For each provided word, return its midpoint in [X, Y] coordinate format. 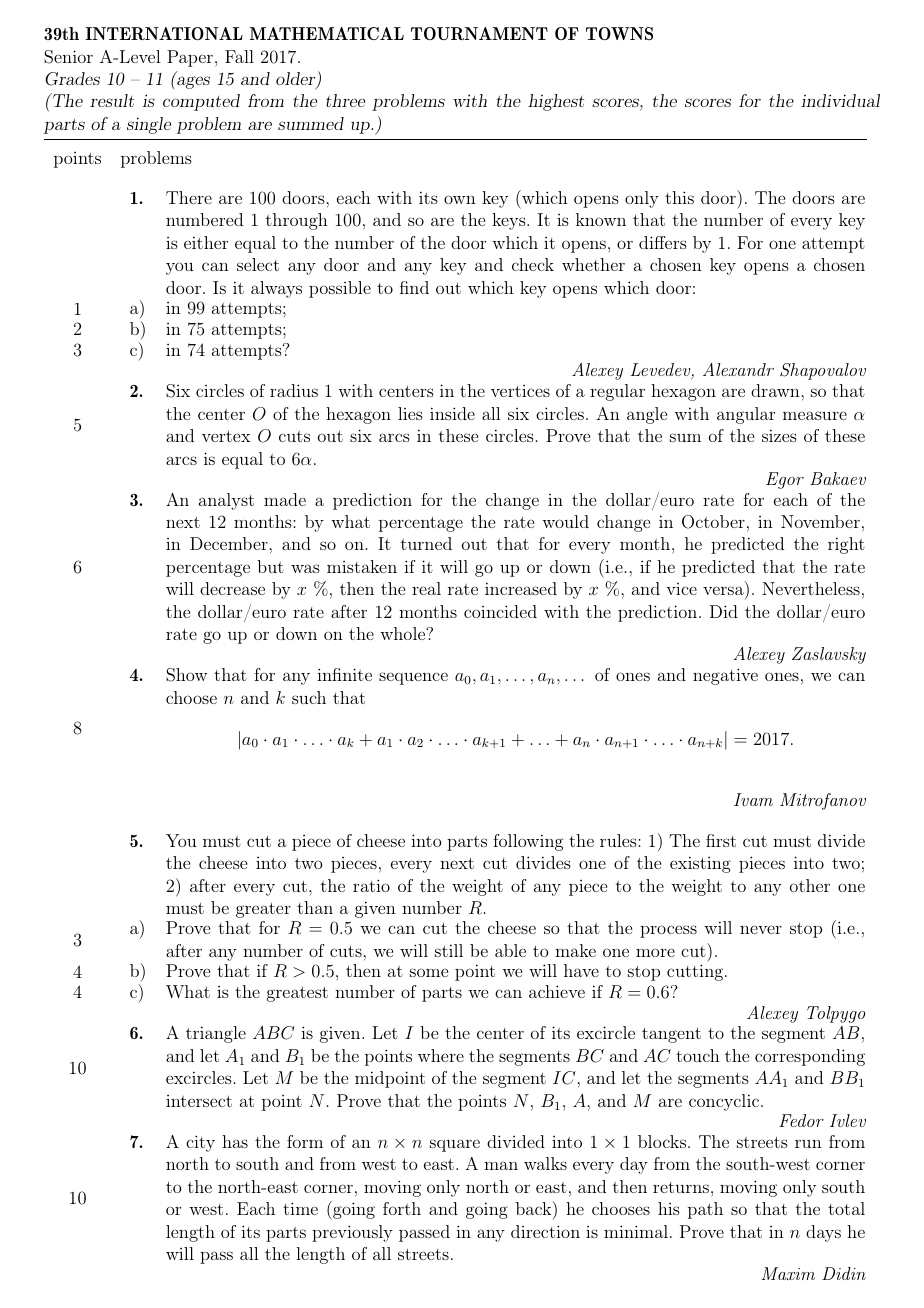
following [528, 842]
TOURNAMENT [479, 33]
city [200, 1143]
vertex [226, 436]
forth [402, 1208]
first [721, 840]
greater [263, 910]
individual [840, 100]
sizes [779, 435]
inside [452, 413]
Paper [190, 58]
